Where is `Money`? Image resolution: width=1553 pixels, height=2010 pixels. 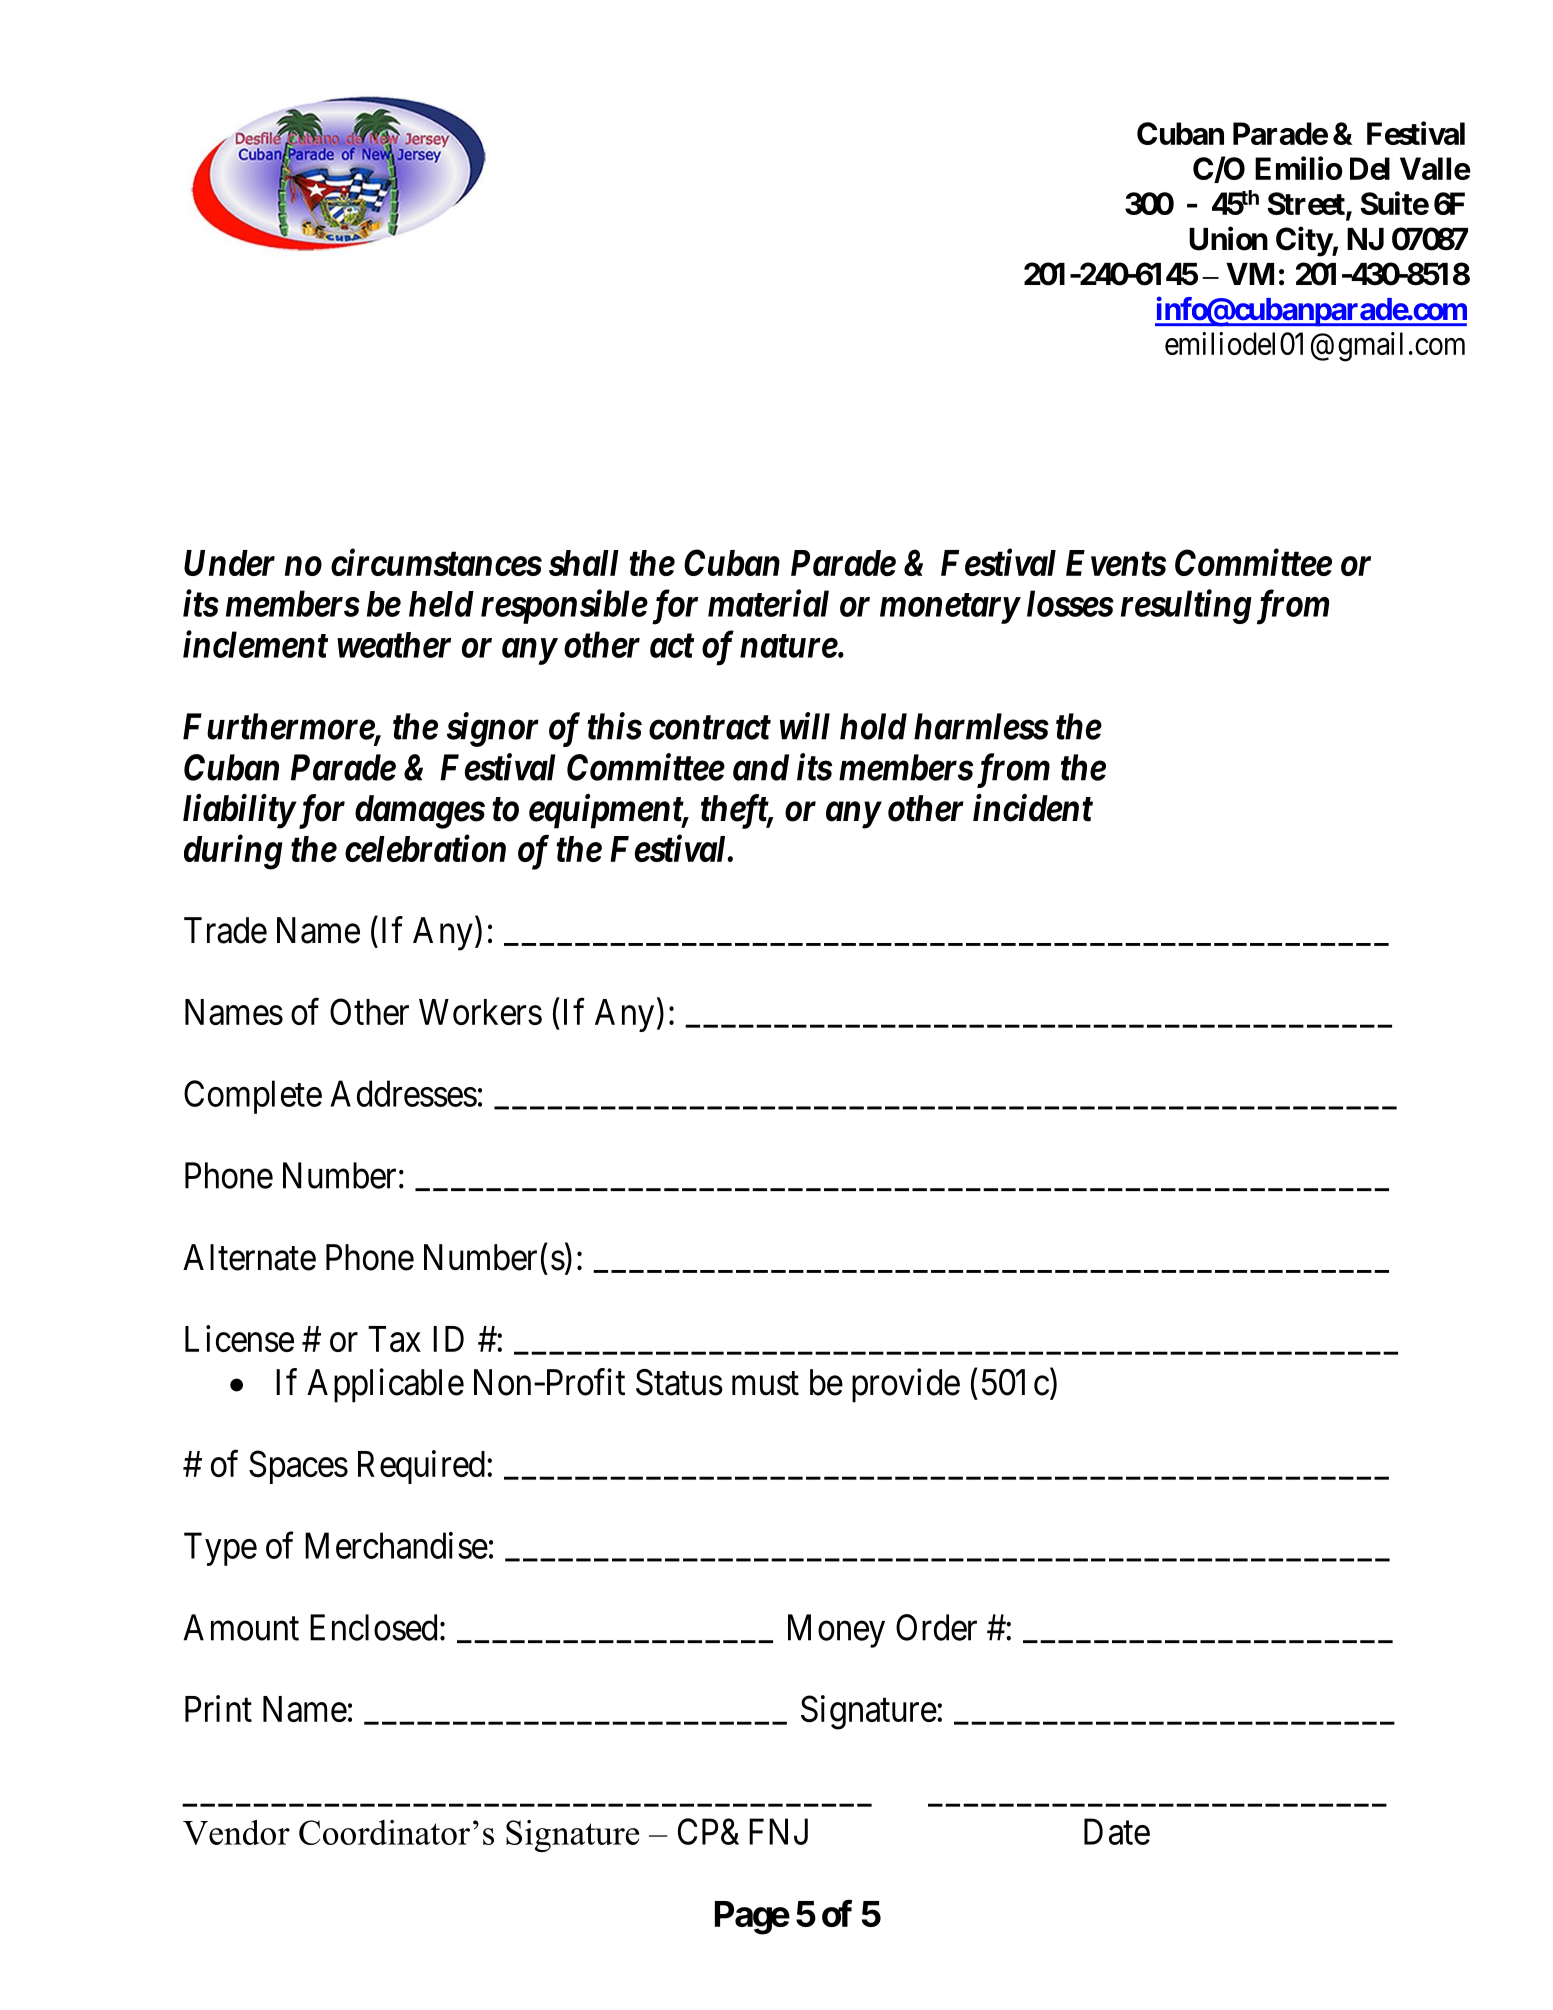 Money is located at coordinates (836, 1631).
